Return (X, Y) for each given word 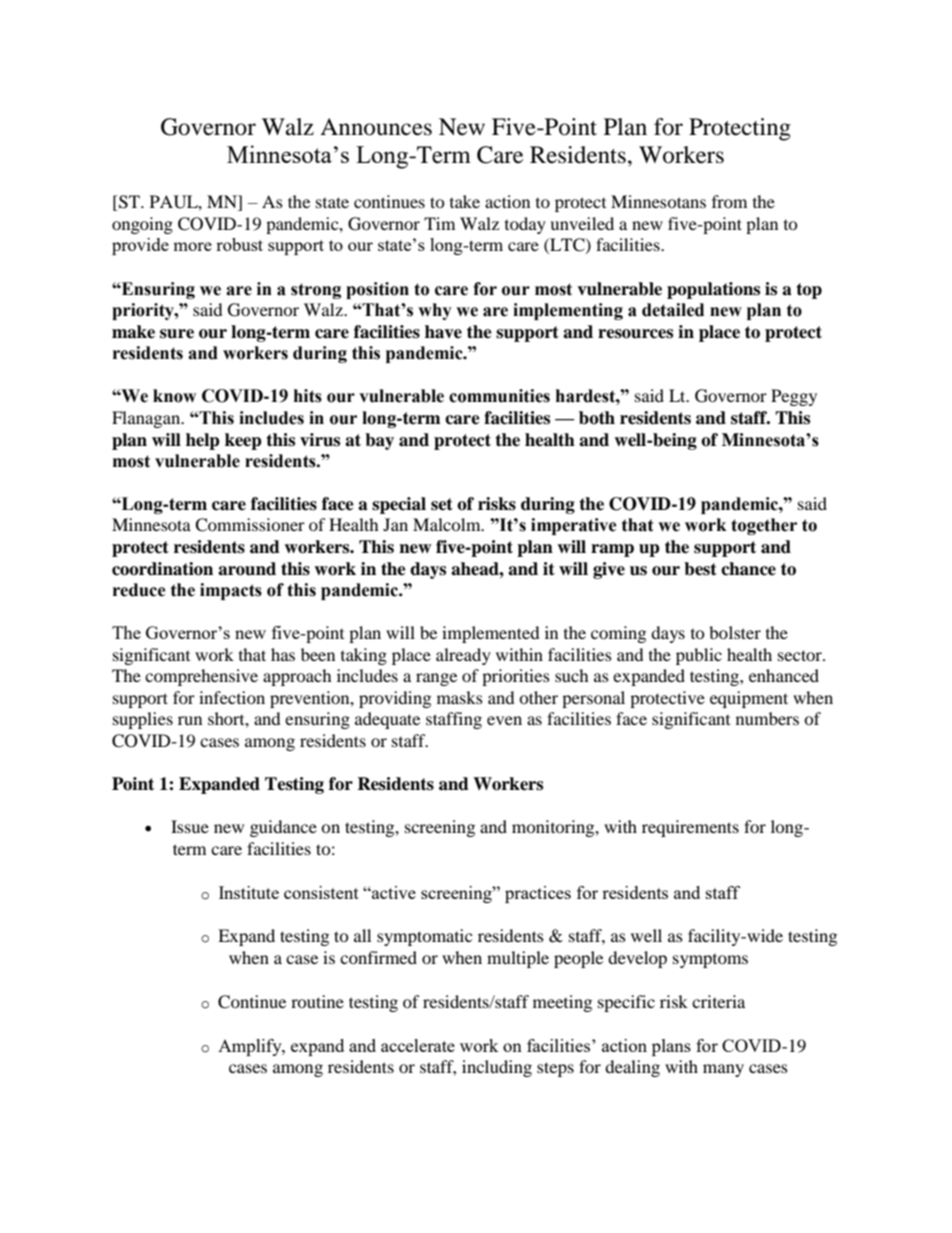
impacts (231, 591)
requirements (690, 828)
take (465, 201)
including (497, 1068)
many (723, 1070)
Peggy (794, 397)
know (174, 396)
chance (748, 569)
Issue (190, 826)
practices (538, 894)
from (729, 201)
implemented (491, 634)
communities (499, 396)
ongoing (142, 225)
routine (317, 1001)
